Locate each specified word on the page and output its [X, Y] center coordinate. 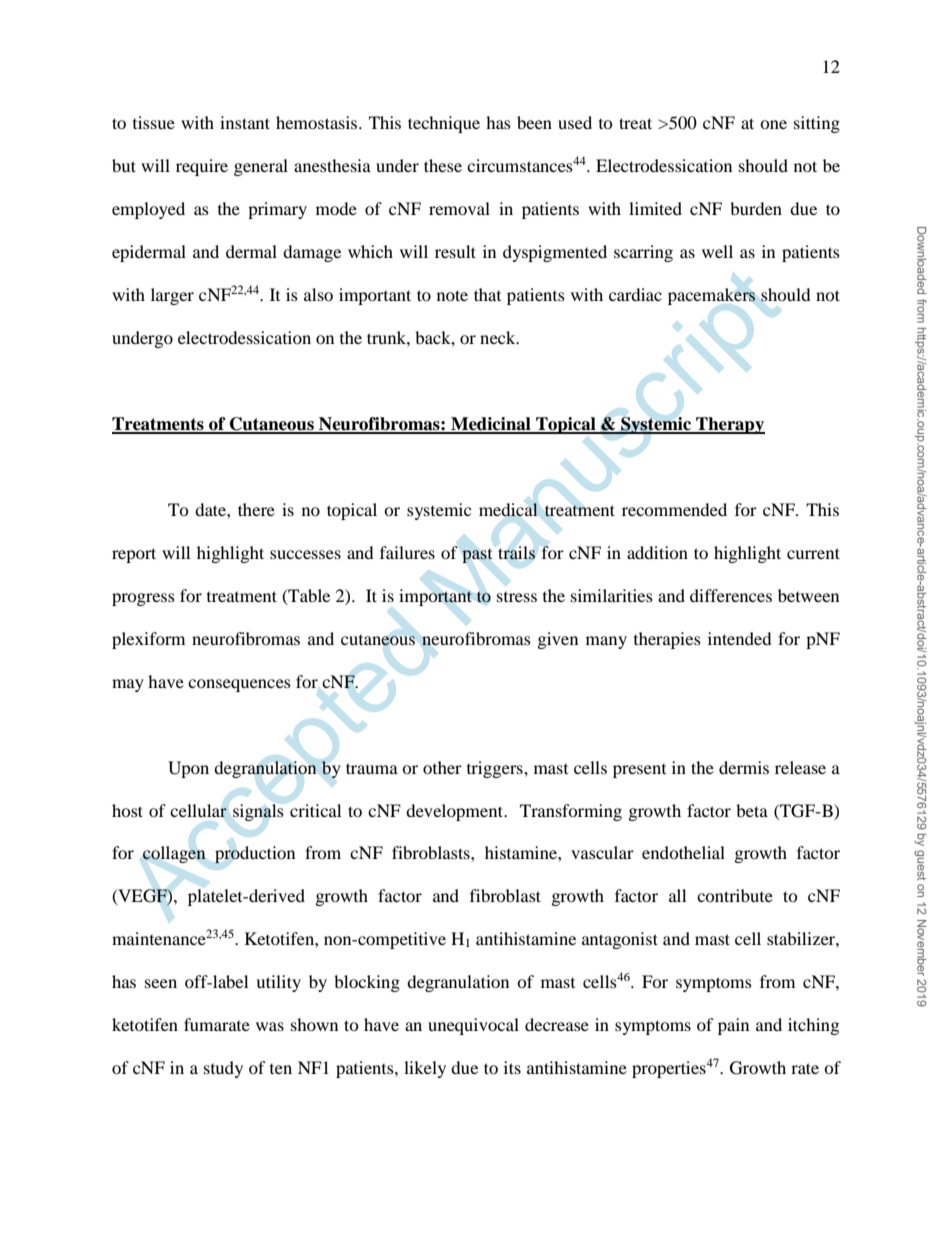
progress [143, 599]
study [223, 1069]
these [443, 165]
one [773, 124]
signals [258, 812]
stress [517, 597]
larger [172, 296]
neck [499, 337]
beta [752, 810]
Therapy [729, 425]
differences [731, 595]
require [202, 167]
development [455, 812]
